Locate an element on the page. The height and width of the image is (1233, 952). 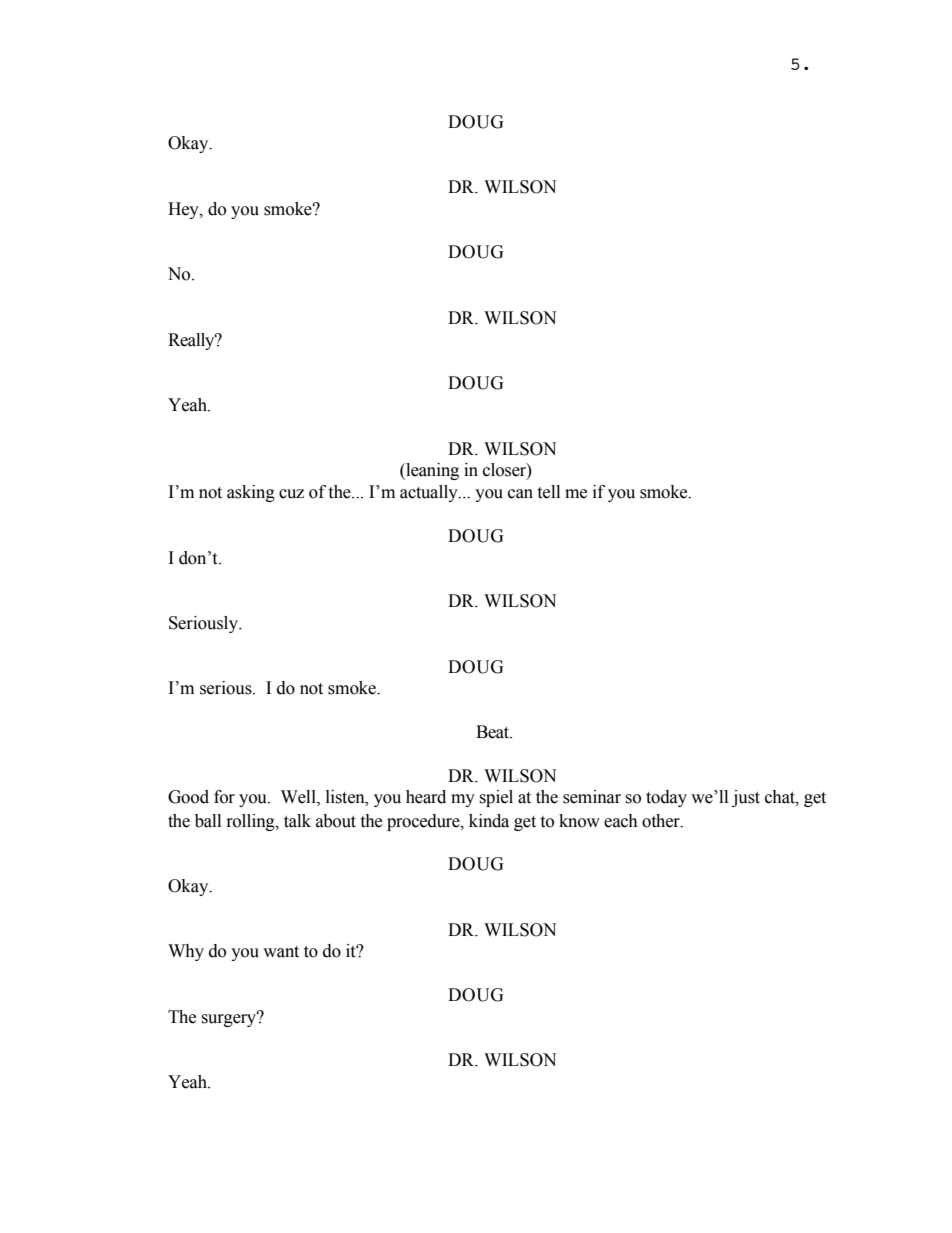
asking is located at coordinates (251, 493).
